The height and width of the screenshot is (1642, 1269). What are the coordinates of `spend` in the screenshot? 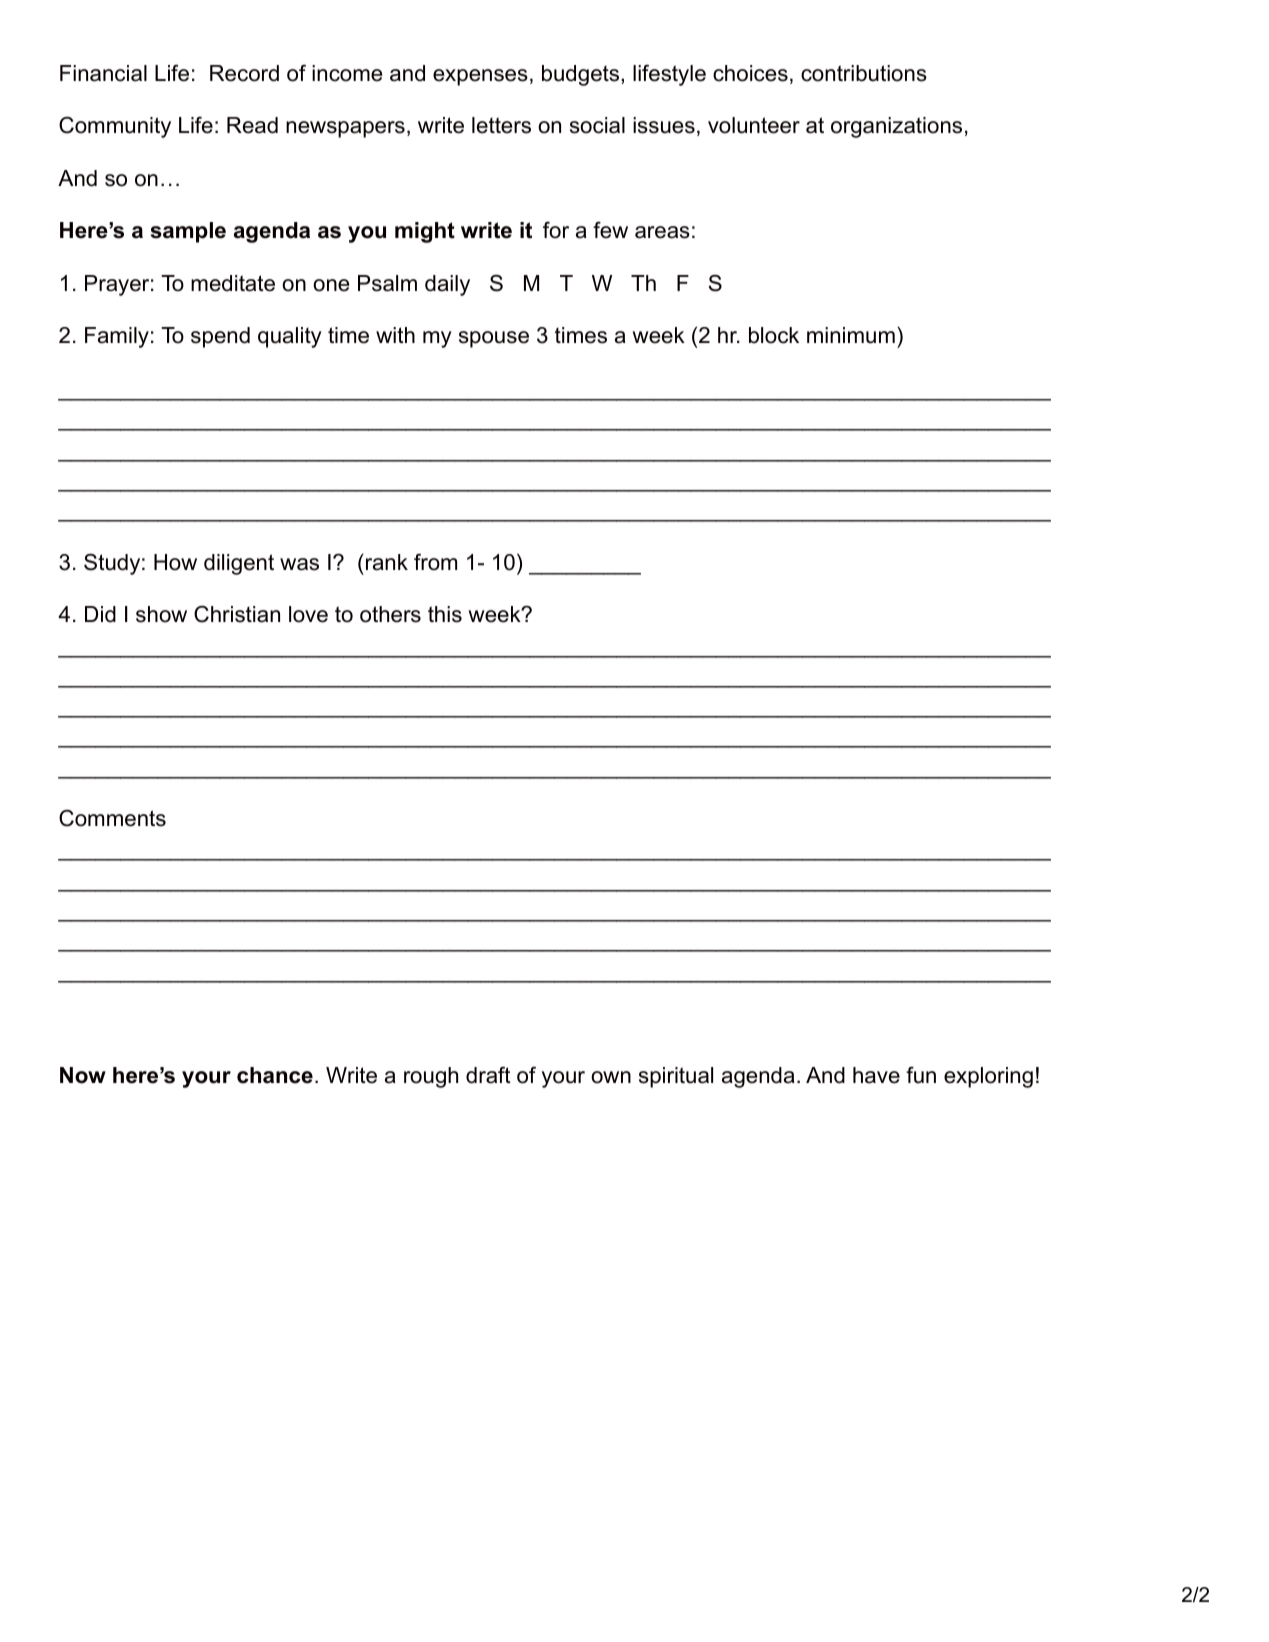 It's located at (220, 337).
